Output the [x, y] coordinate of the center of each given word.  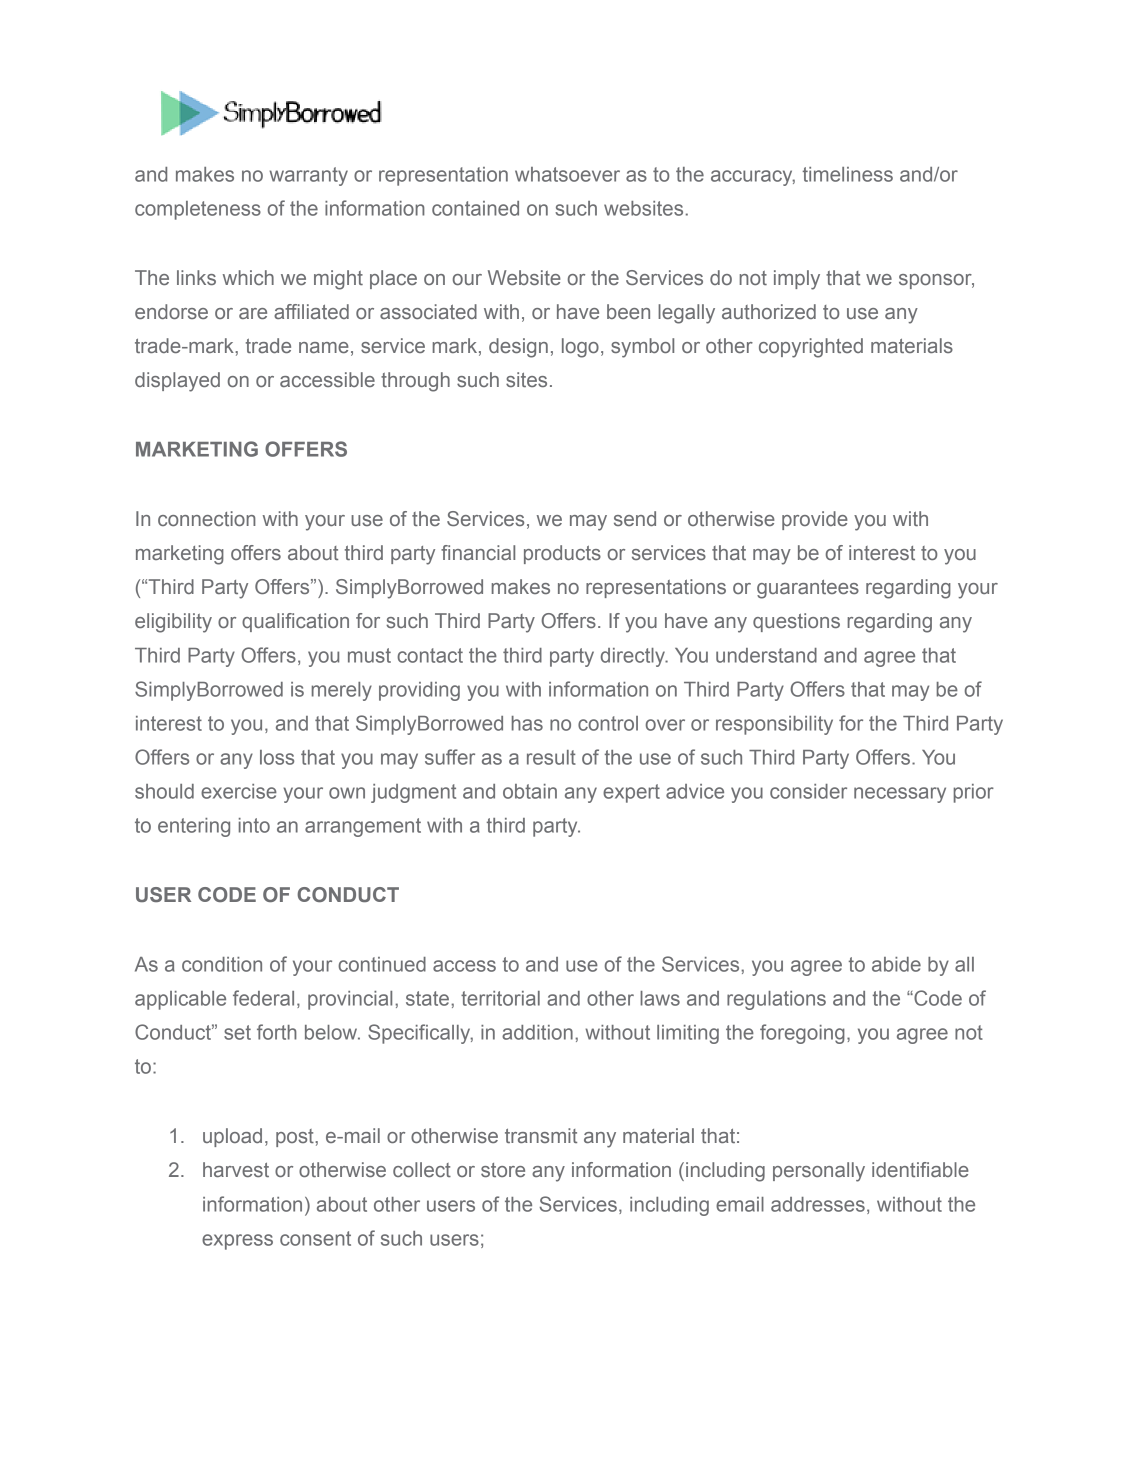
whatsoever [567, 174]
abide [896, 964]
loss [277, 757]
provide [815, 520]
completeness [198, 210]
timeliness [848, 174]
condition [222, 964]
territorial [500, 998]
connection [207, 518]
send [635, 518]
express [237, 1242]
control [608, 723]
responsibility [774, 725]
